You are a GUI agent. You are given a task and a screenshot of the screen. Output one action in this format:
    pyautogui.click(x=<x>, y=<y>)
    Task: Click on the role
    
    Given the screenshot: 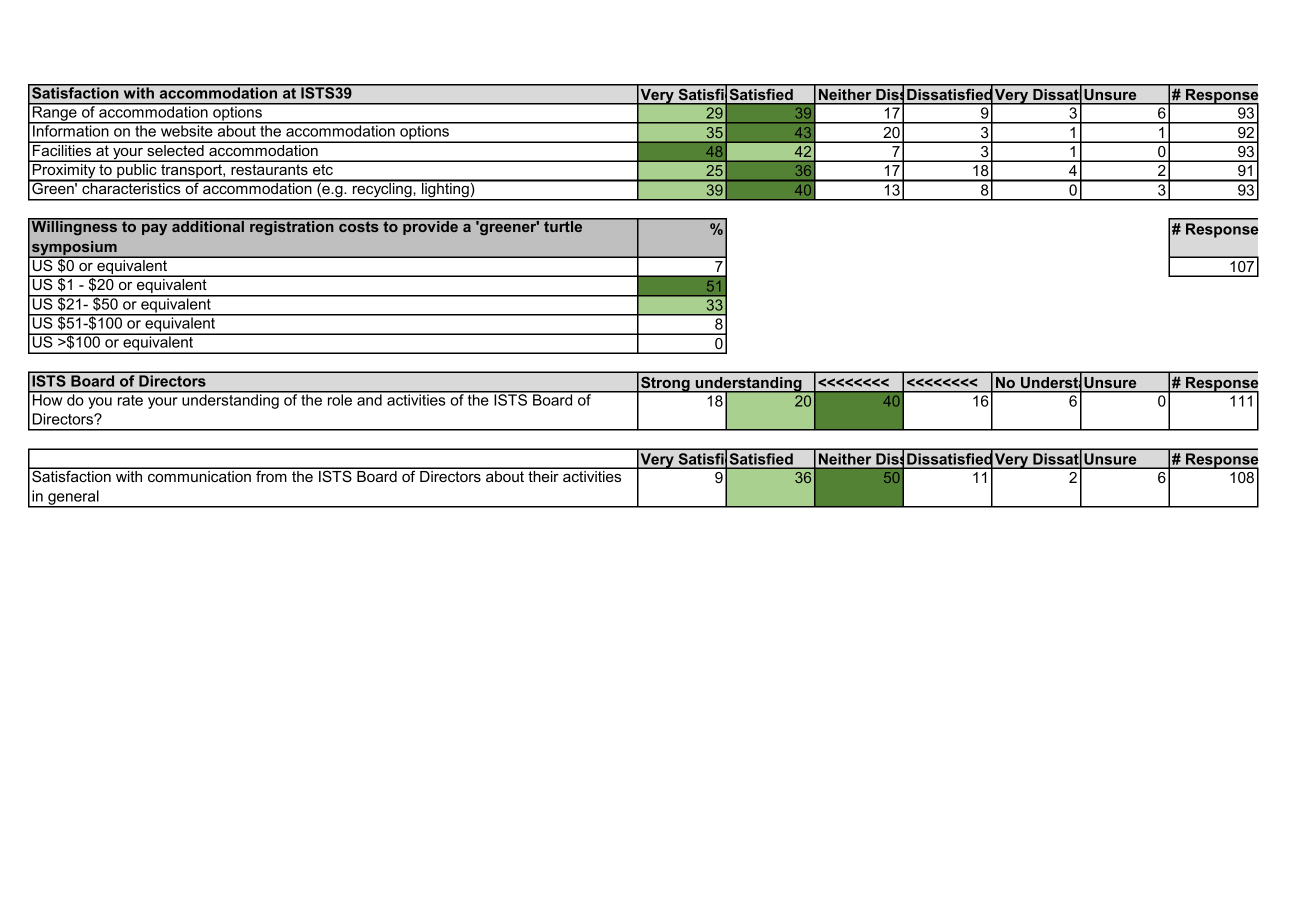 What is the action you would take?
    pyautogui.click(x=339, y=399)
